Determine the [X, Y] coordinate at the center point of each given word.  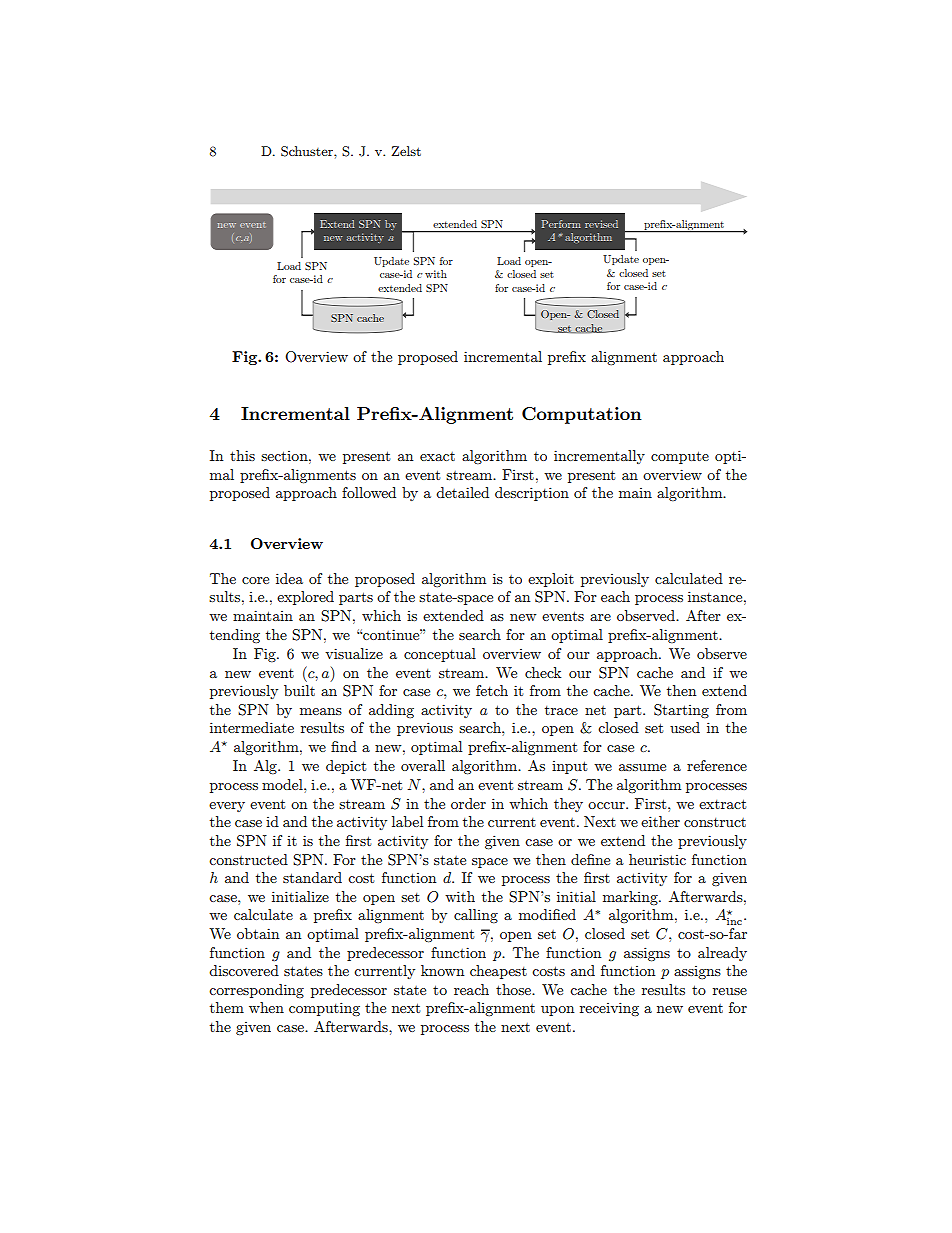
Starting [681, 711]
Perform [561, 224]
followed [369, 492]
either [660, 821]
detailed [462, 492]
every [227, 807]
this [242, 455]
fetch [492, 690]
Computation [582, 415]
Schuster [308, 151]
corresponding [256, 991]
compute [680, 457]
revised [601, 224]
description [532, 494]
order [468, 803]
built [299, 690]
